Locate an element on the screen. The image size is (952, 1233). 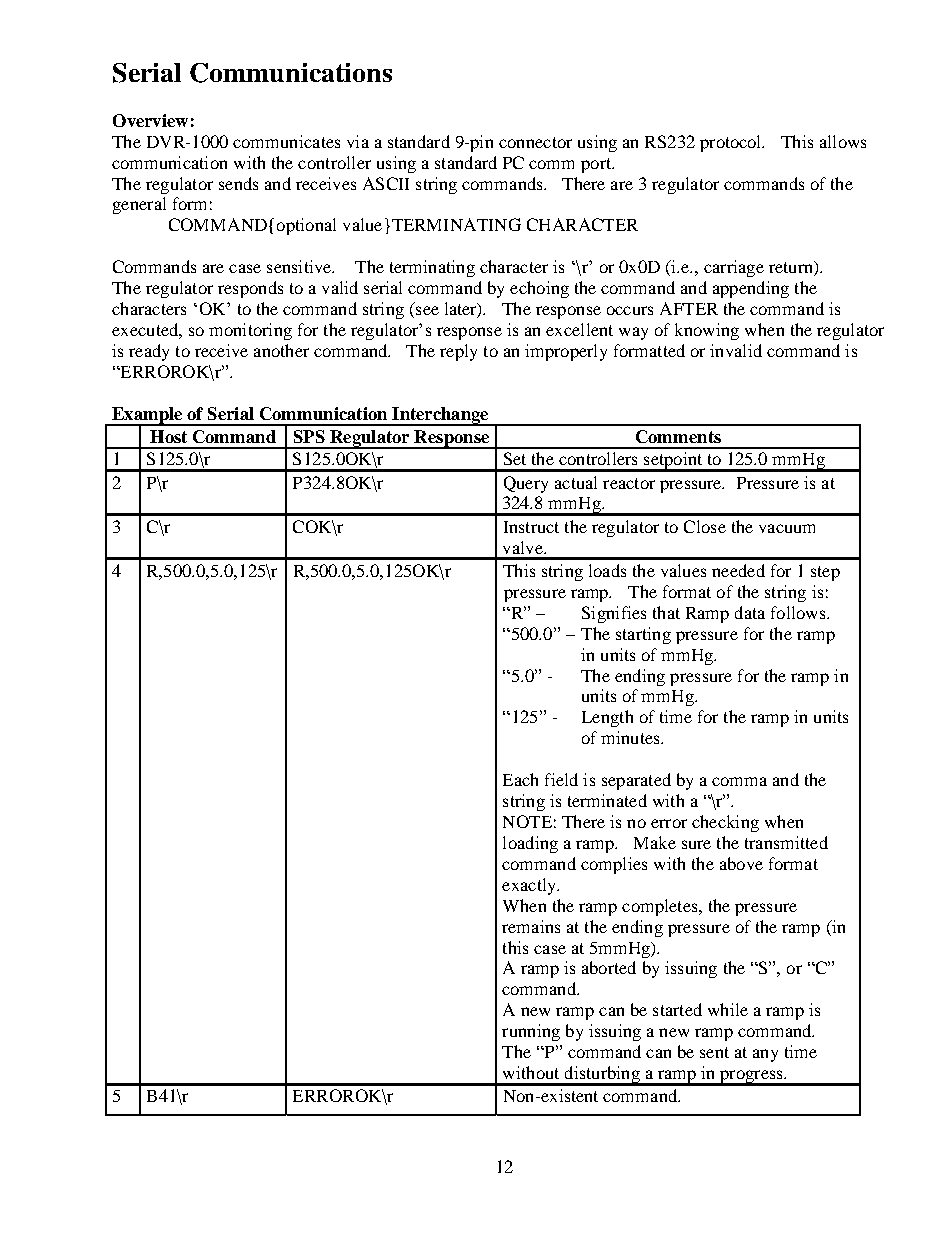
checking is located at coordinates (725, 823).
